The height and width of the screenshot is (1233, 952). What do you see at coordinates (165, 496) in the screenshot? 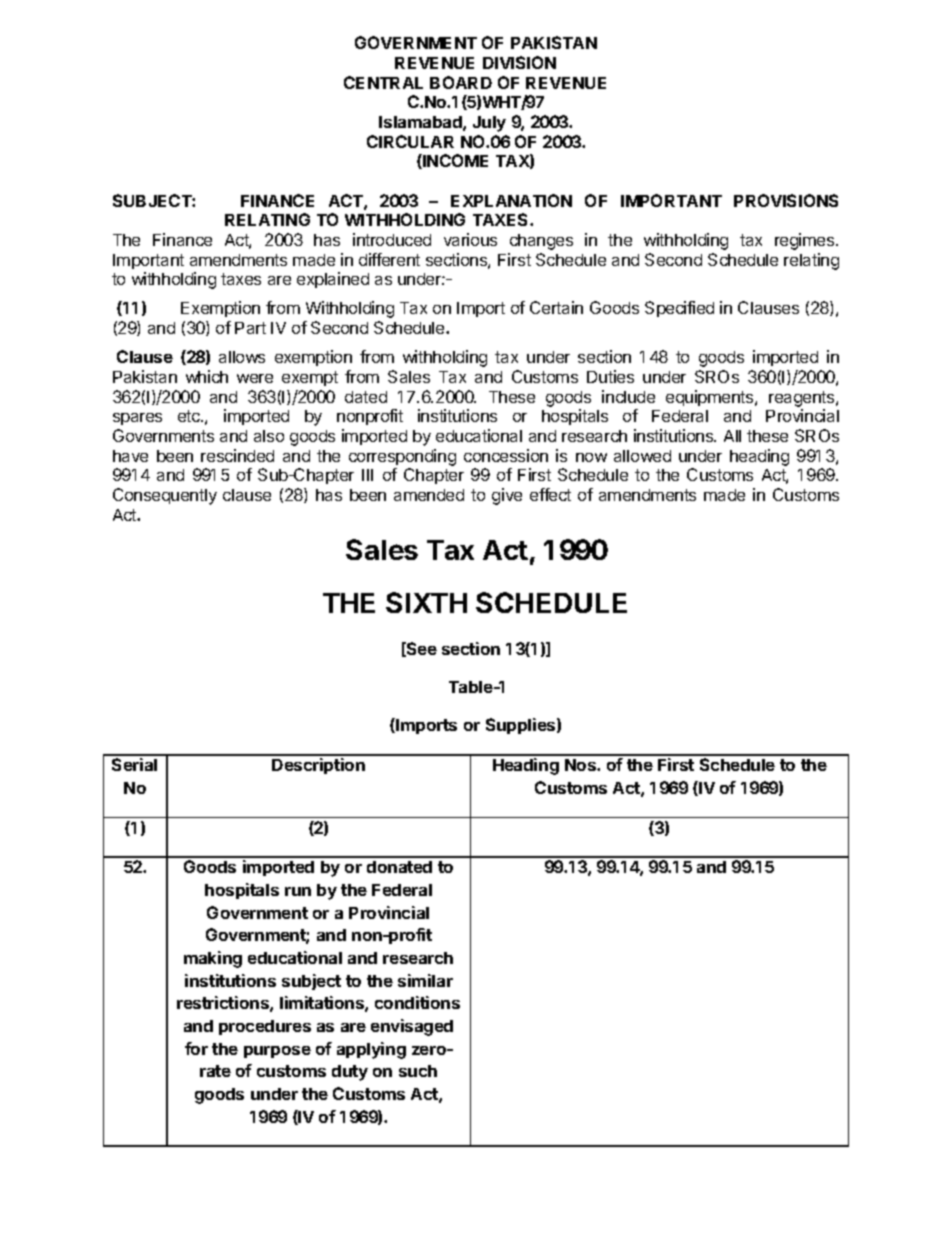
I see `Consequently` at bounding box center [165, 496].
